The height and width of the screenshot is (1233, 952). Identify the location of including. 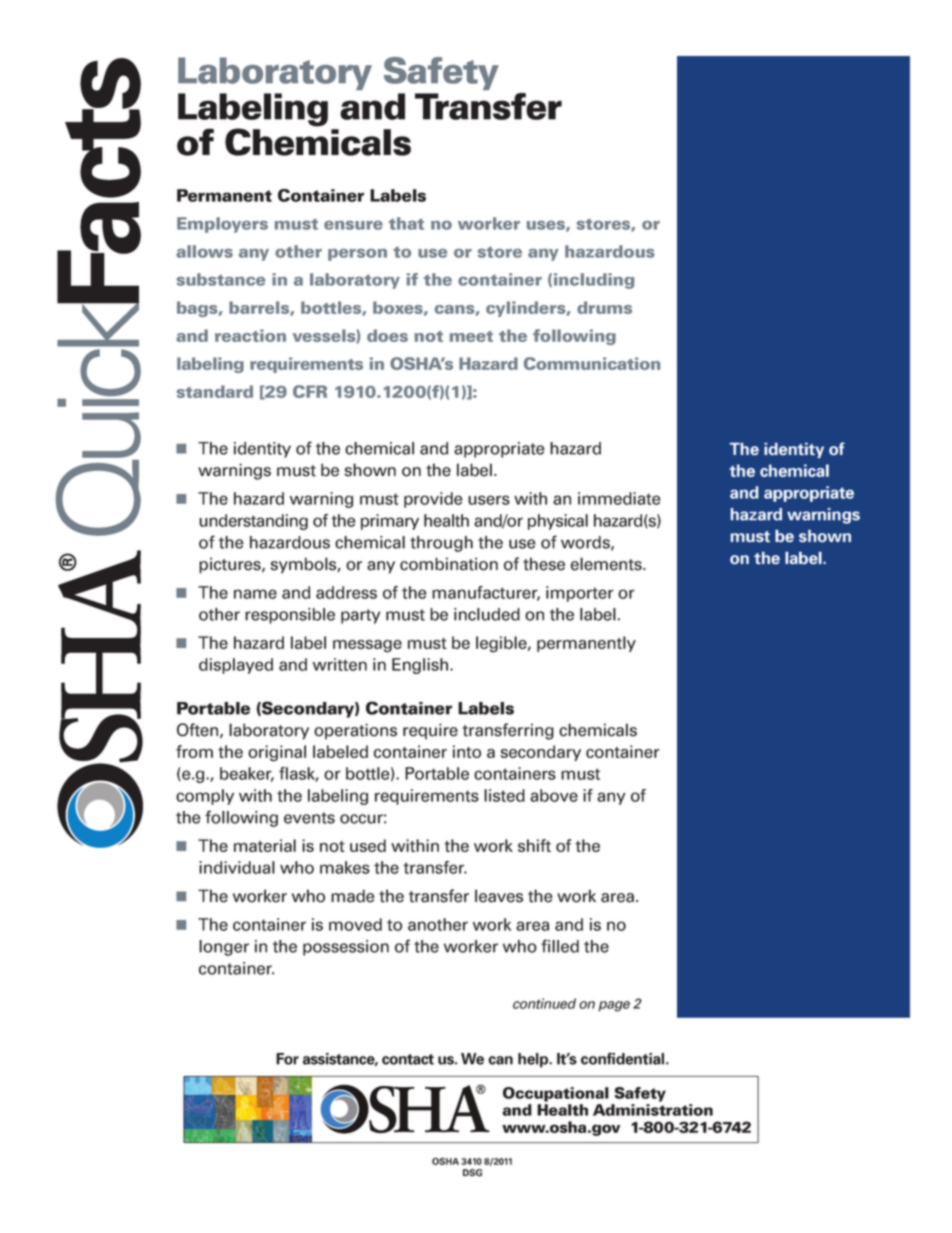
(594, 281).
